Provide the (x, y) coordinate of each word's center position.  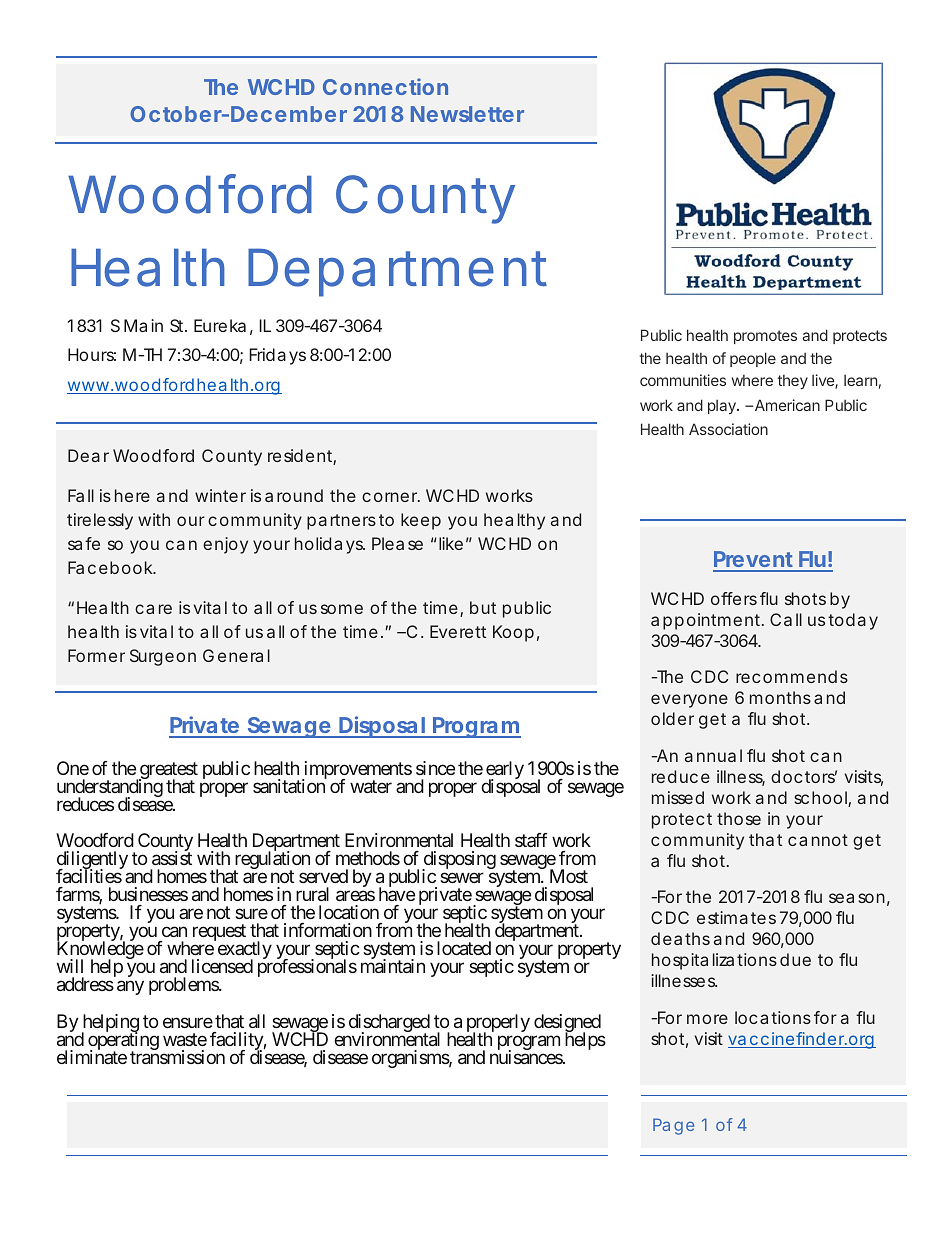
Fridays (277, 356)
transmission (177, 1056)
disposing (459, 861)
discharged (389, 1024)
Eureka (220, 325)
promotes (765, 337)
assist (172, 858)
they (792, 382)
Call (786, 619)
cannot (818, 840)
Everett (458, 631)
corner (390, 497)
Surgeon (163, 657)
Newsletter (467, 114)
